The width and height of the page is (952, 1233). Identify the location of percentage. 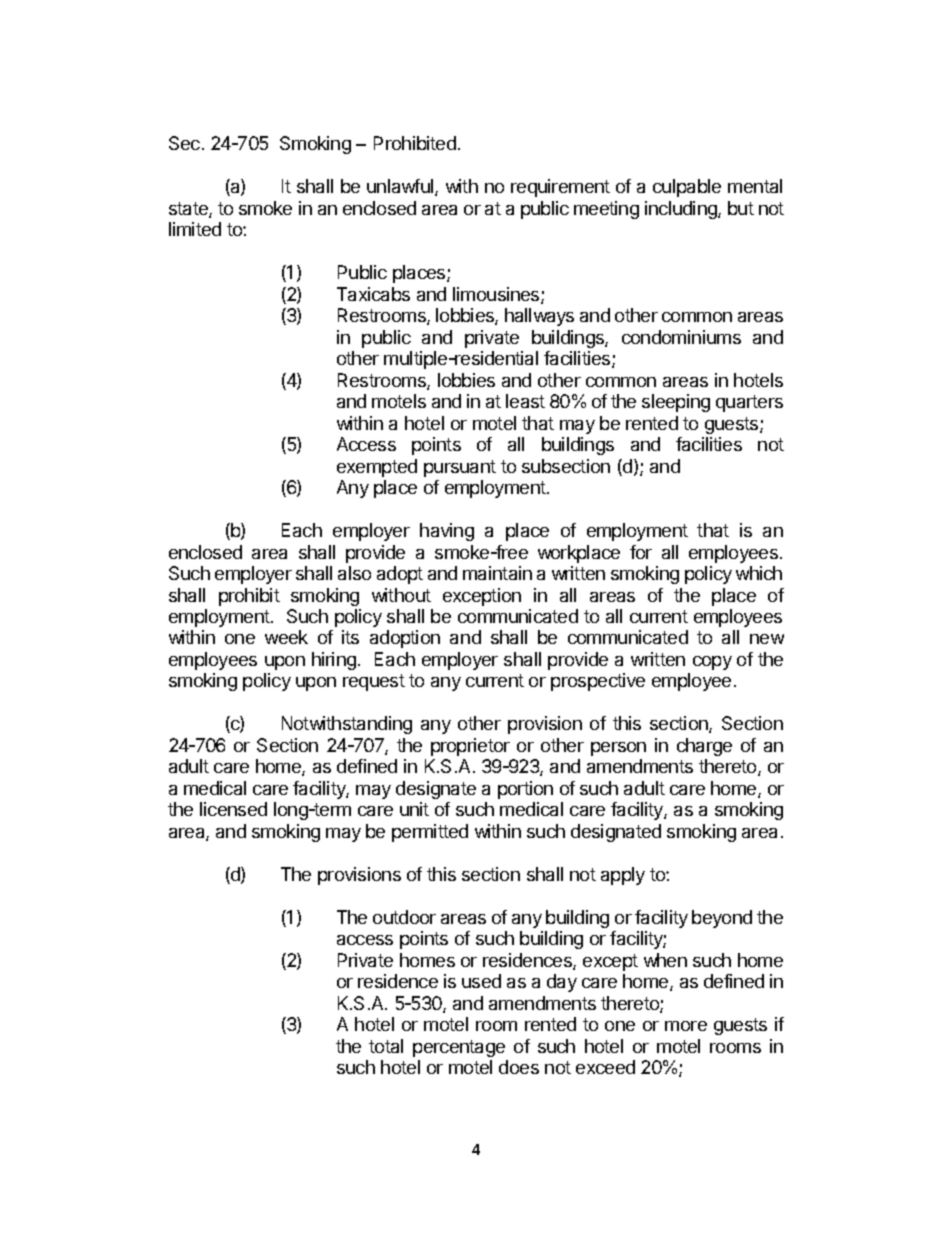
(459, 1048).
